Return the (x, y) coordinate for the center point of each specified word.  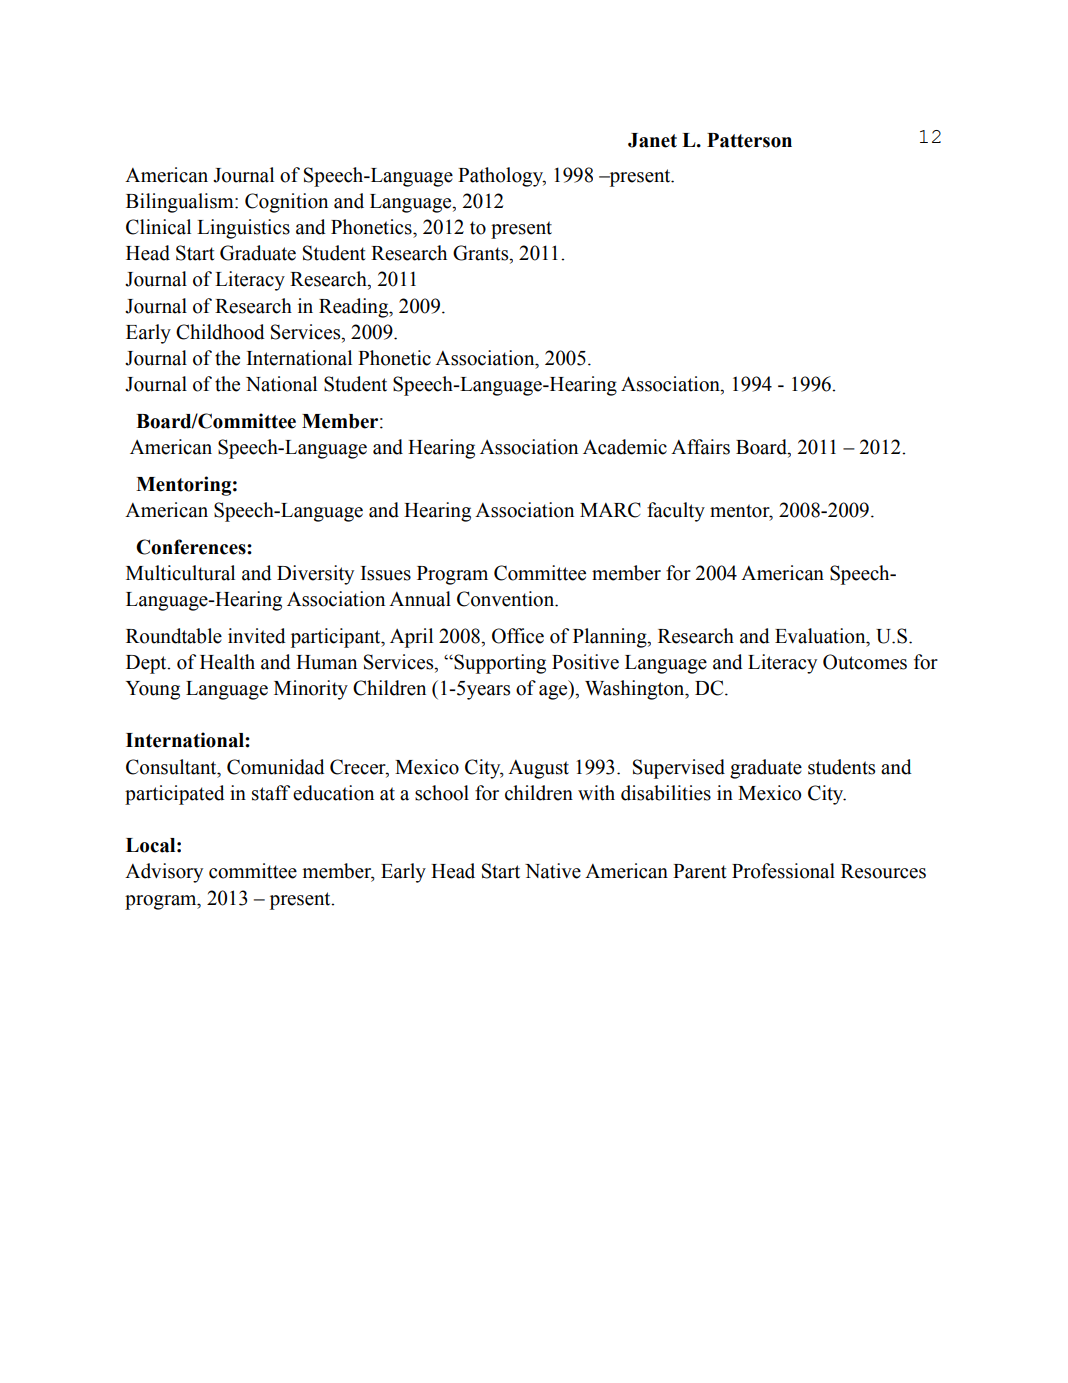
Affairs (700, 447)
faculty (676, 512)
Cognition (286, 203)
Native (553, 871)
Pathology (502, 177)
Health (227, 662)
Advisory (164, 873)
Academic (625, 447)
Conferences (192, 547)
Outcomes (865, 662)
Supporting (499, 664)
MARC (610, 510)
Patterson (749, 140)
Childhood (220, 332)
